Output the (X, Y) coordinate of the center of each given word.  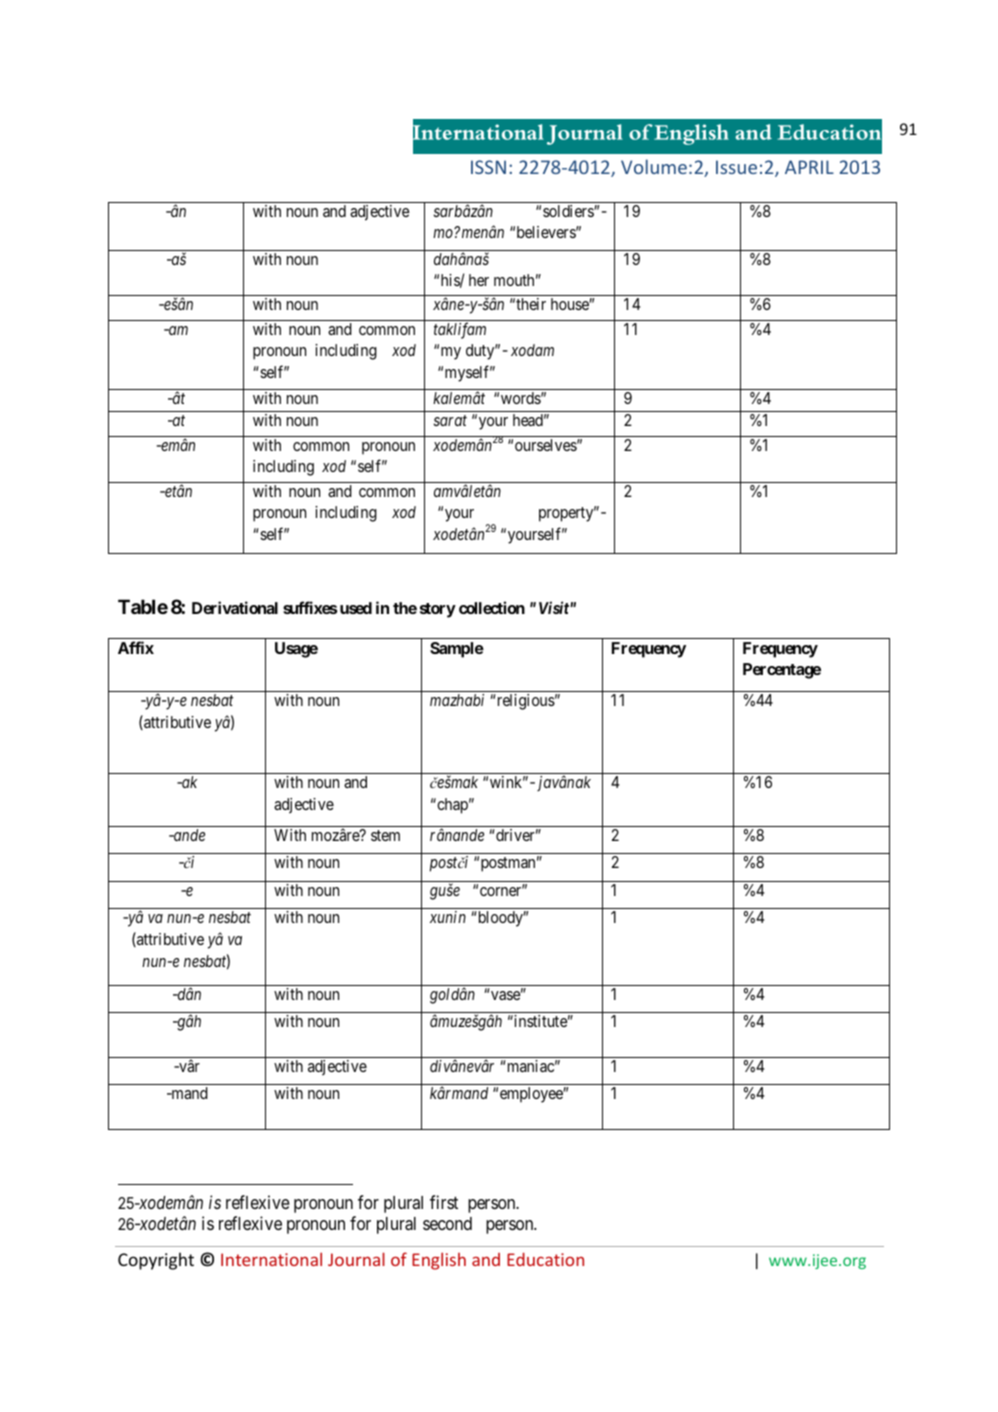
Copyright (156, 1261)
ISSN (488, 167)
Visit (555, 607)
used (356, 608)
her (479, 280)
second (447, 1223)
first (444, 1202)
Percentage (782, 671)
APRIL (809, 167)
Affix (136, 647)
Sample (457, 650)
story (438, 610)
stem (385, 835)
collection (492, 607)
